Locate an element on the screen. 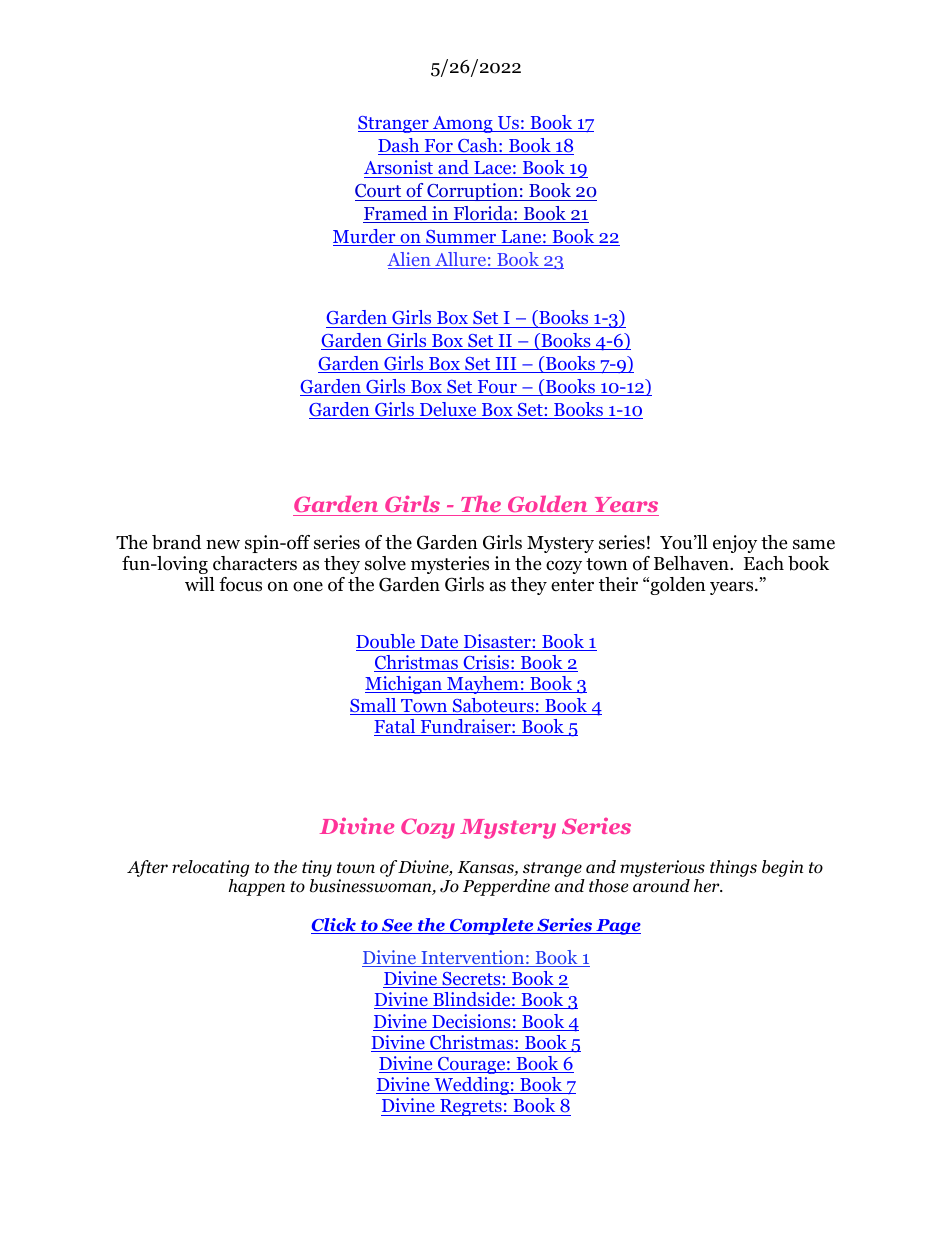 The width and height of the screenshot is (952, 1233). new is located at coordinates (223, 544).
